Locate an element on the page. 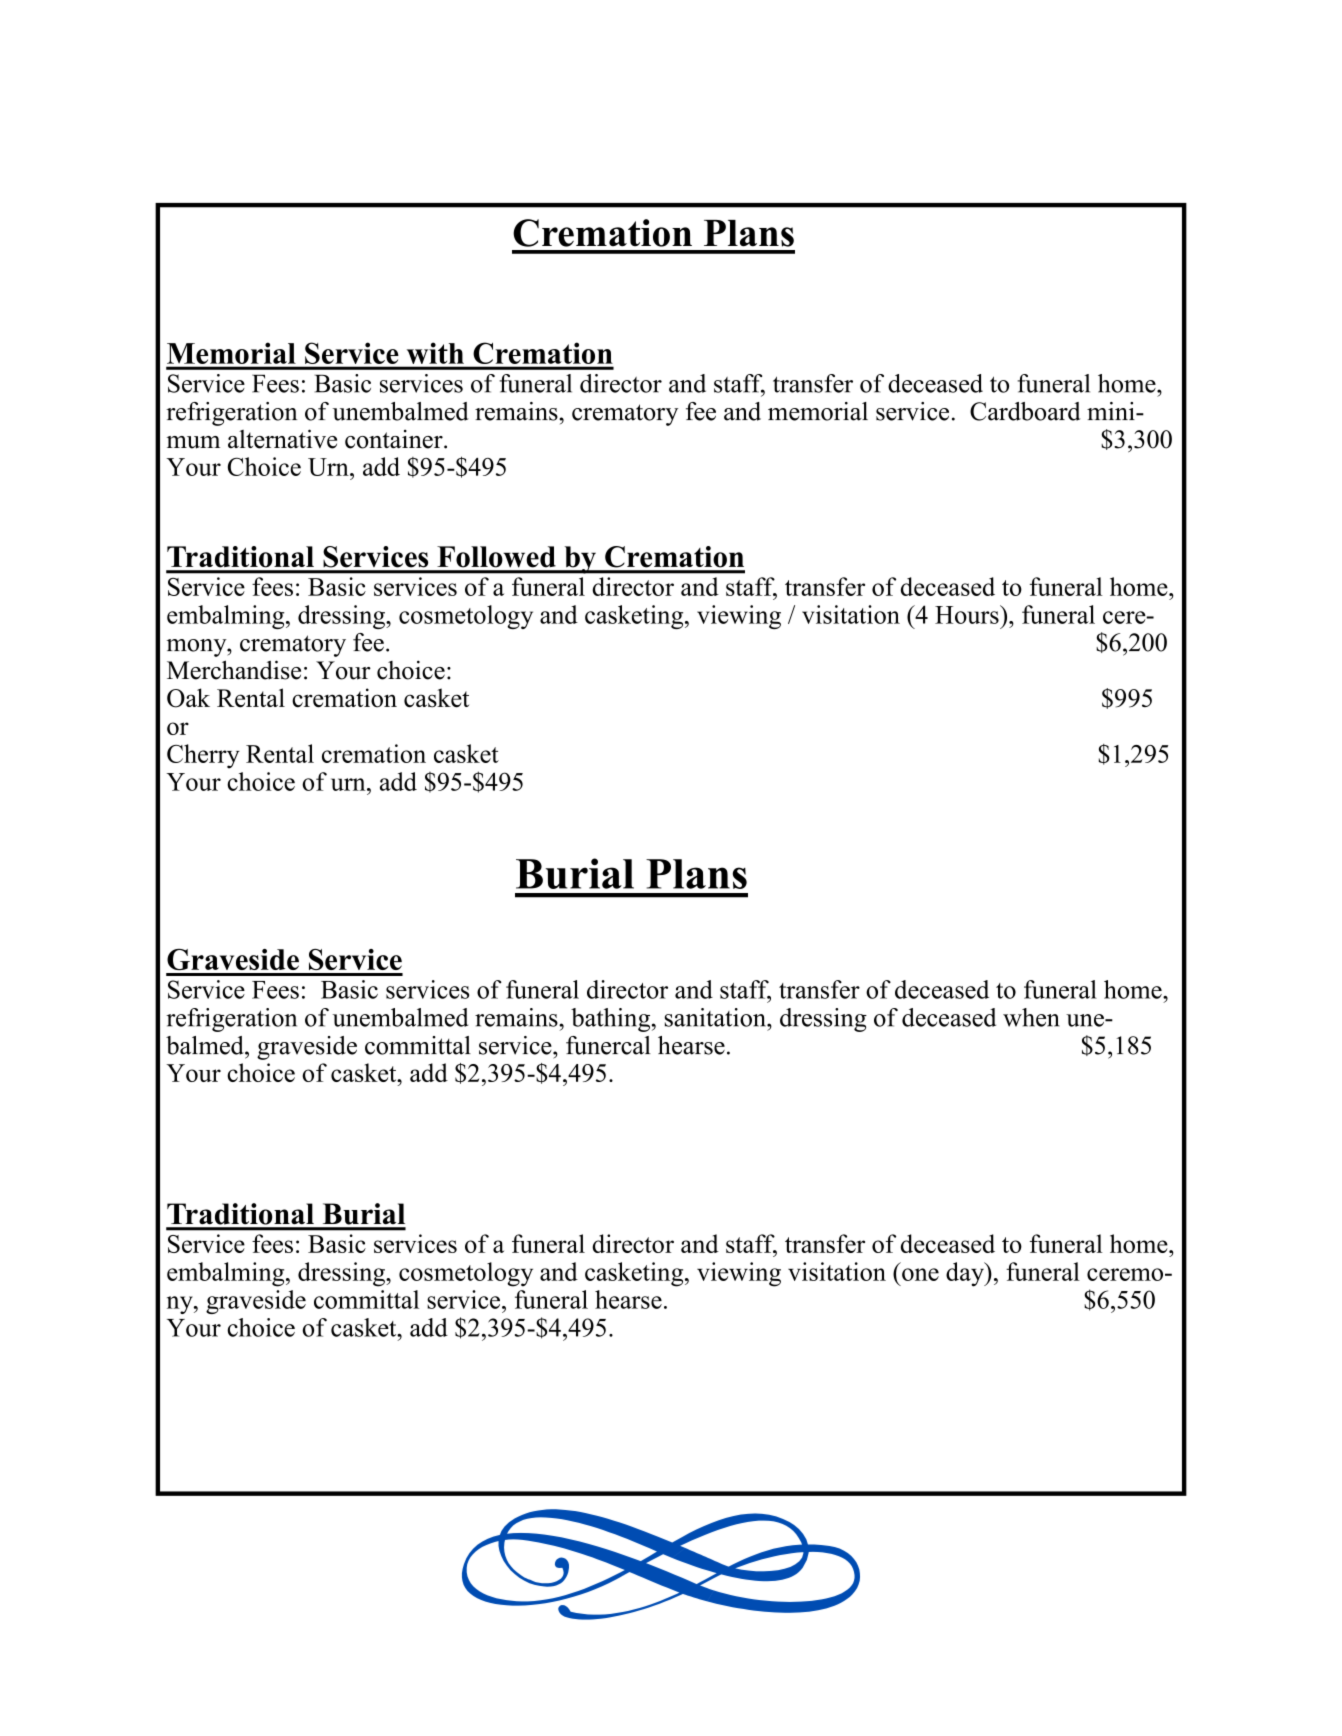 Image resolution: width=1342 pixels, height=1736 pixels. Oak is located at coordinates (188, 698).
